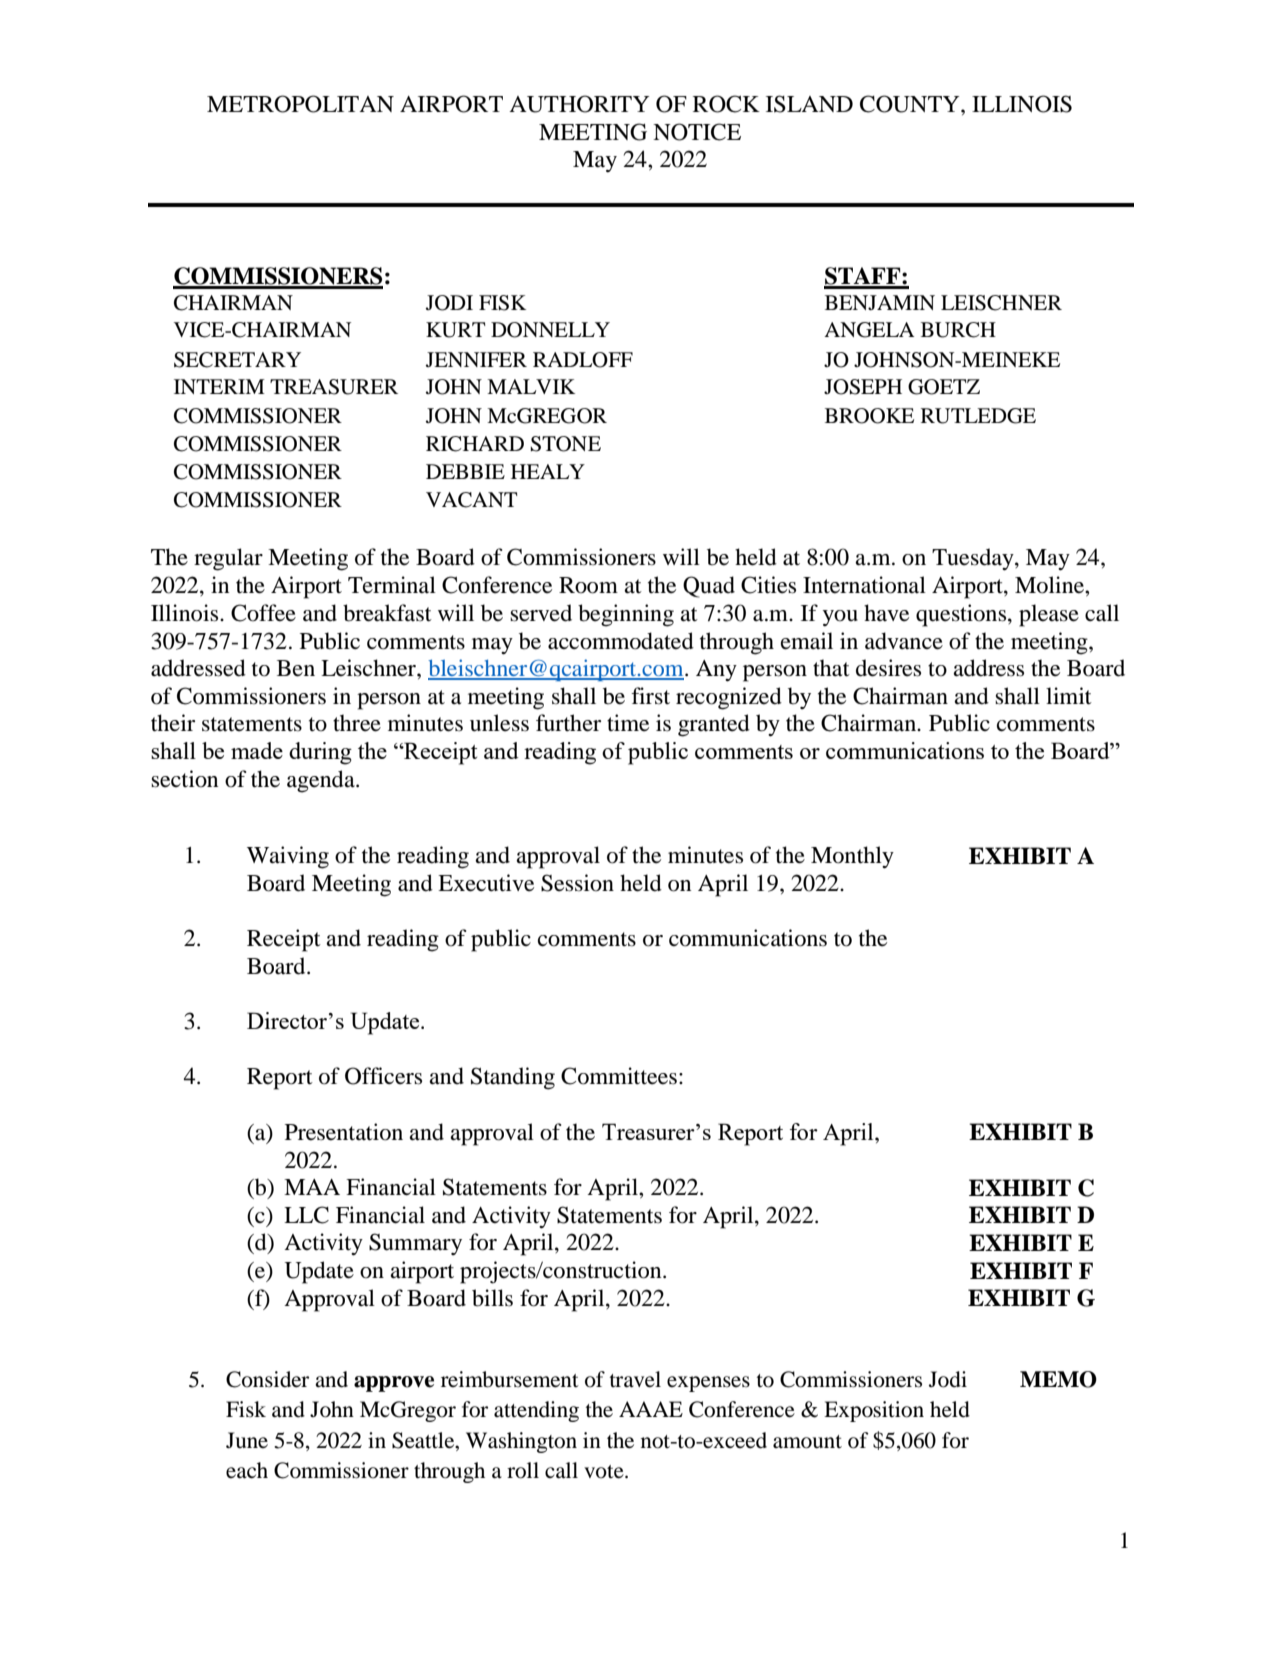 The image size is (1281, 1657). I want to click on Tuesday, so click(974, 559).
